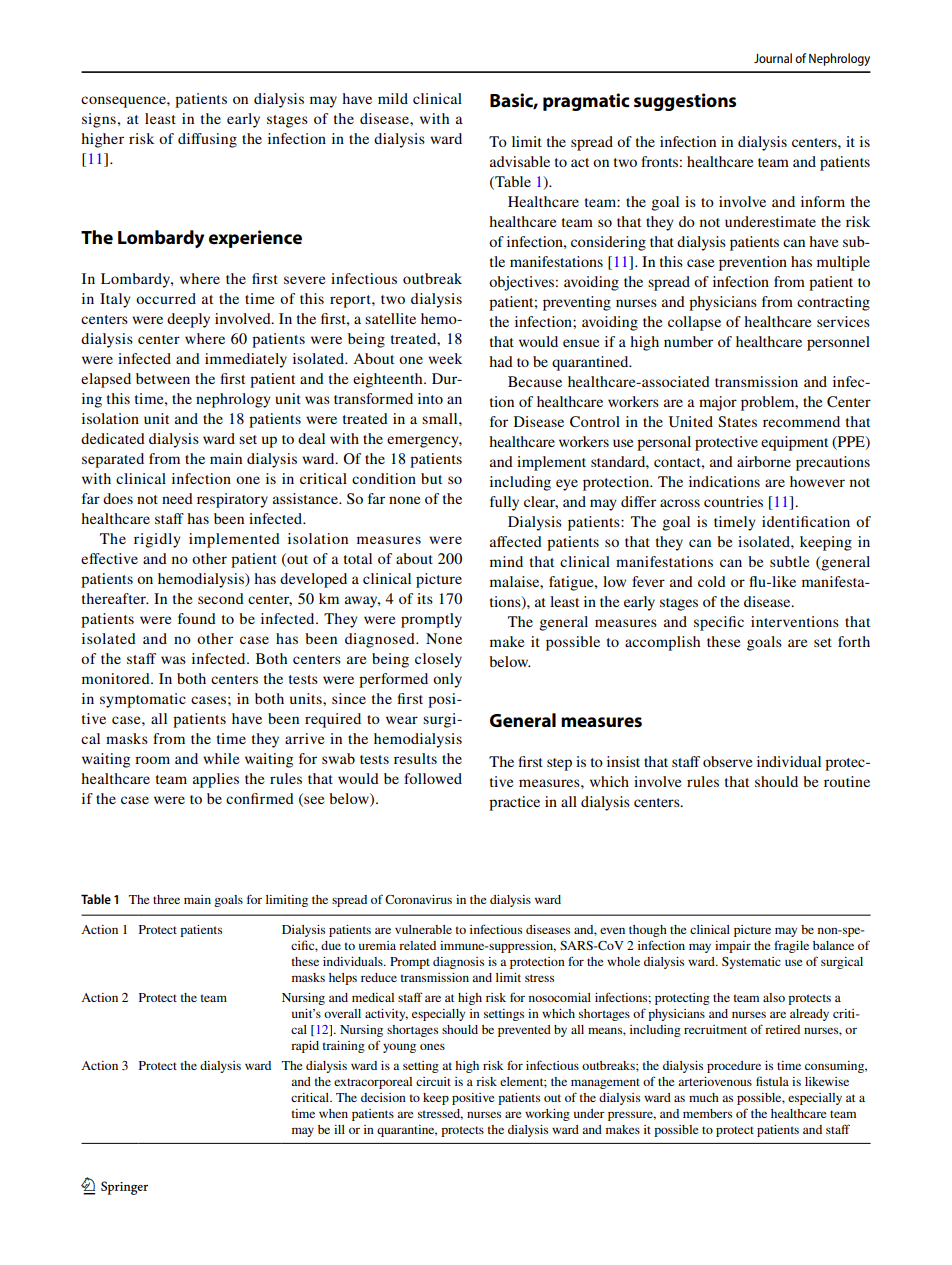  I want to click on mild, so click(393, 98).
